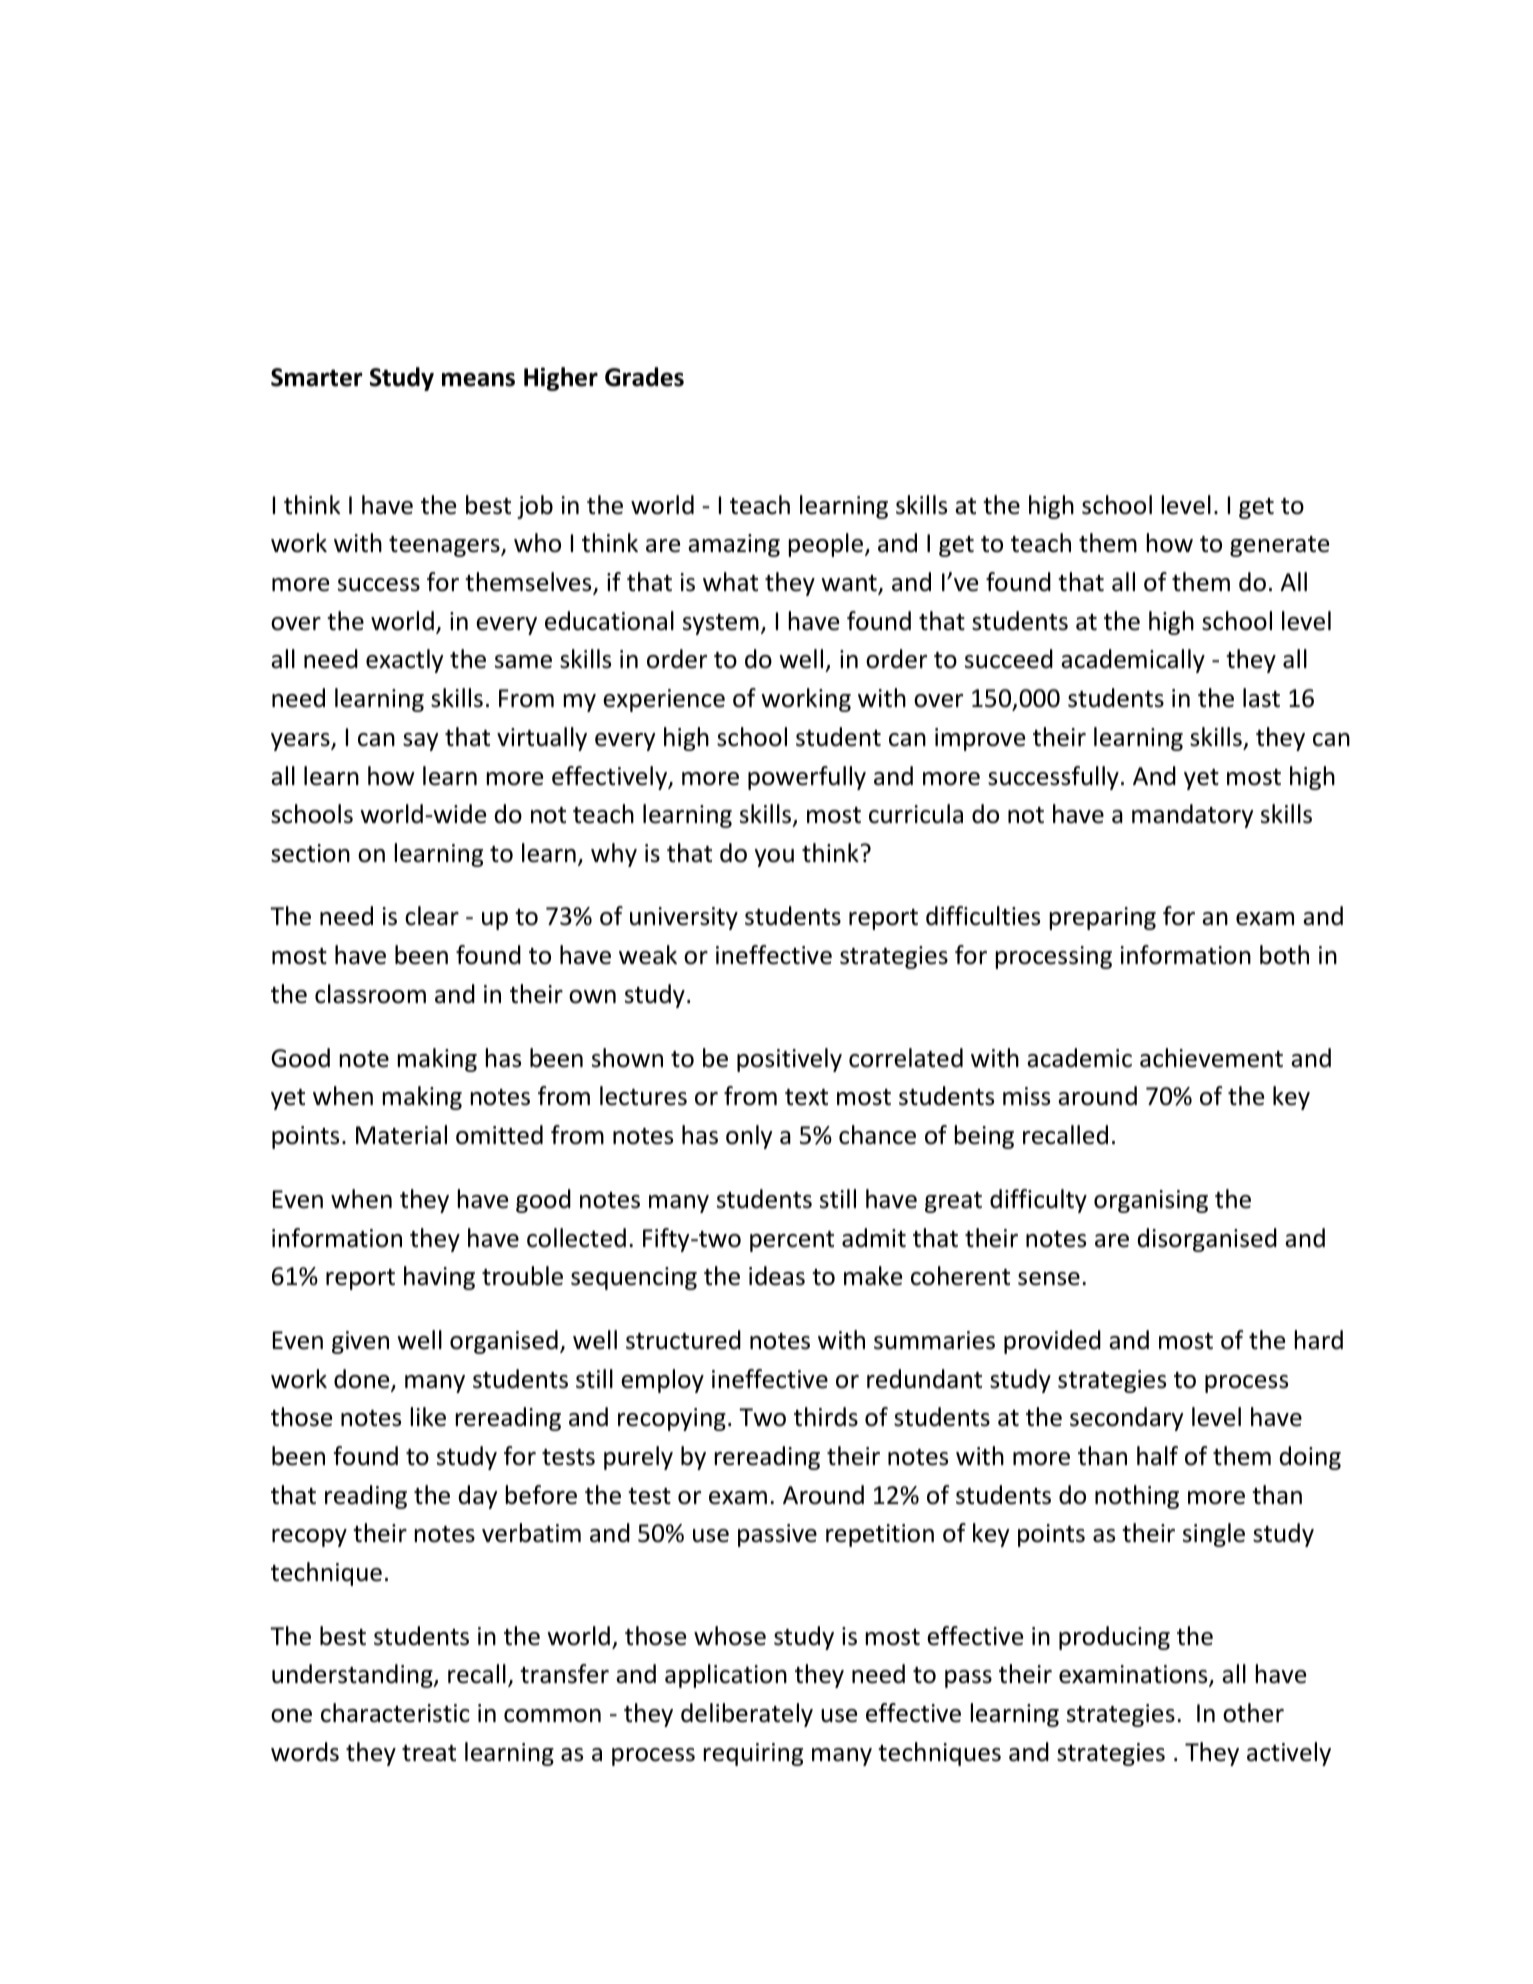 Image resolution: width=1533 pixels, height=1984 pixels. Describe the element at coordinates (1261, 698) in the page. I see `last` at that location.
